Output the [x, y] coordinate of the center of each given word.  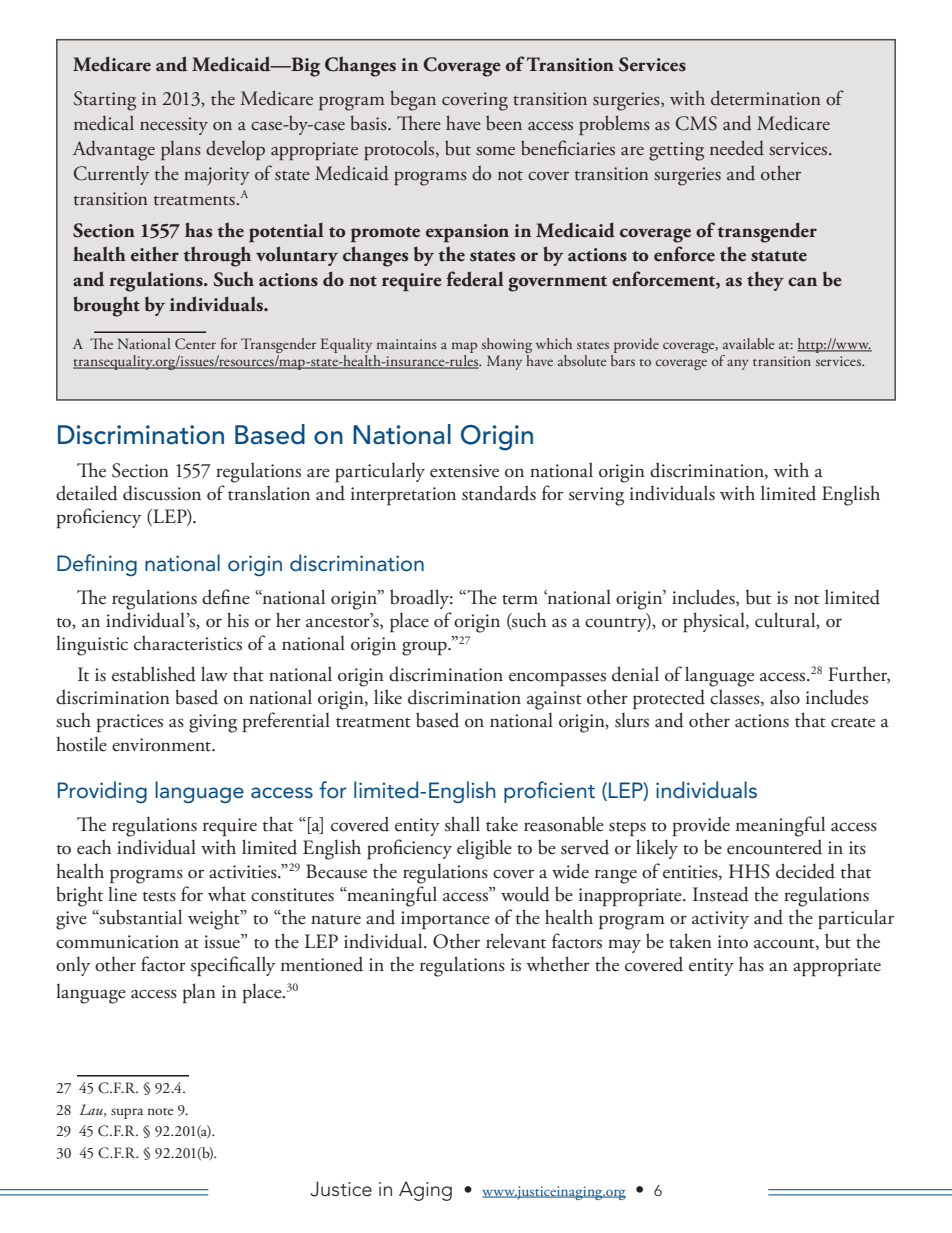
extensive [464, 471]
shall [462, 824]
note [161, 1111]
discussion [162, 493]
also [785, 697]
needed [737, 148]
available [749, 343]
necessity [174, 126]
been [504, 123]
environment [163, 745]
